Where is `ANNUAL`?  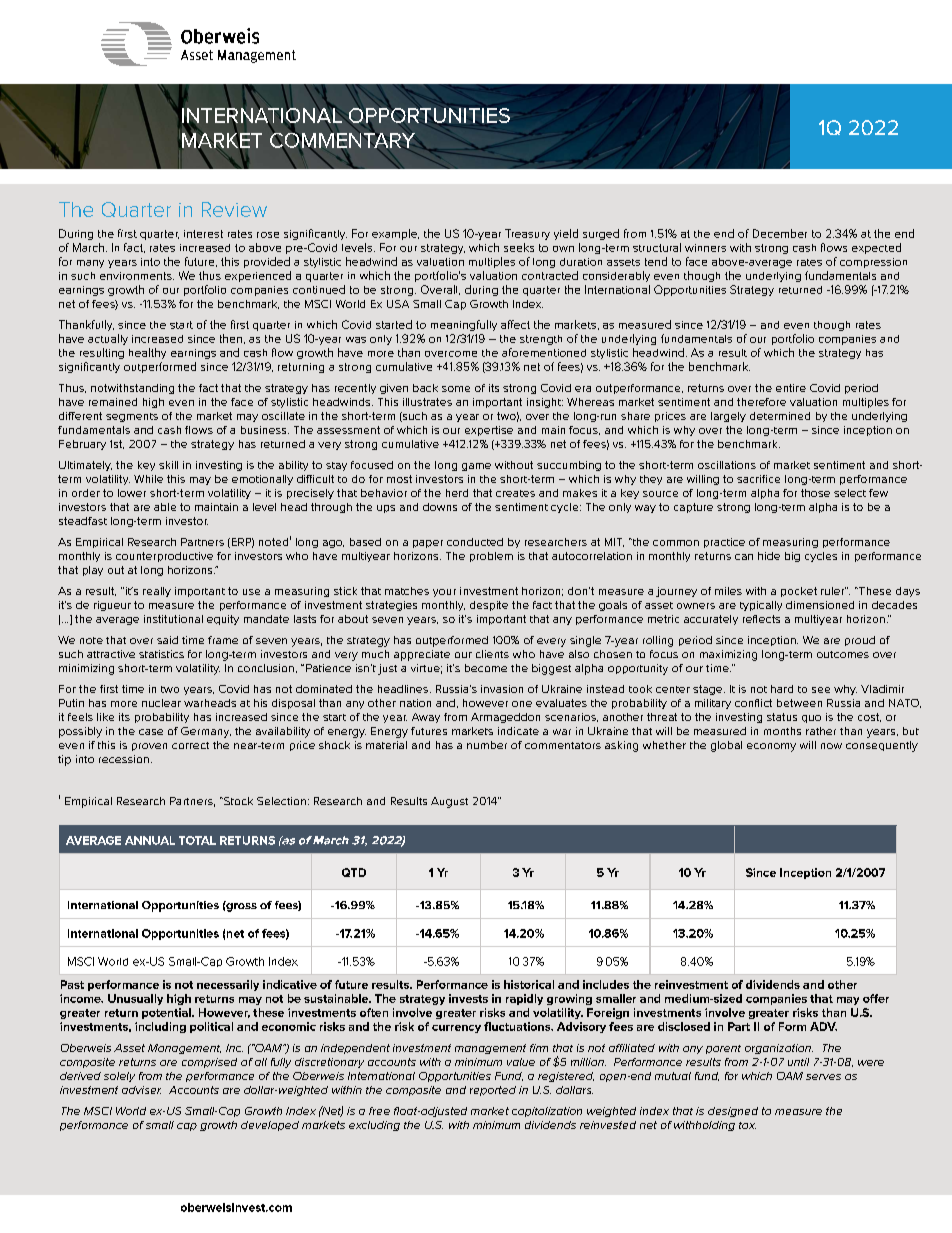
ANNUAL is located at coordinates (150, 840).
